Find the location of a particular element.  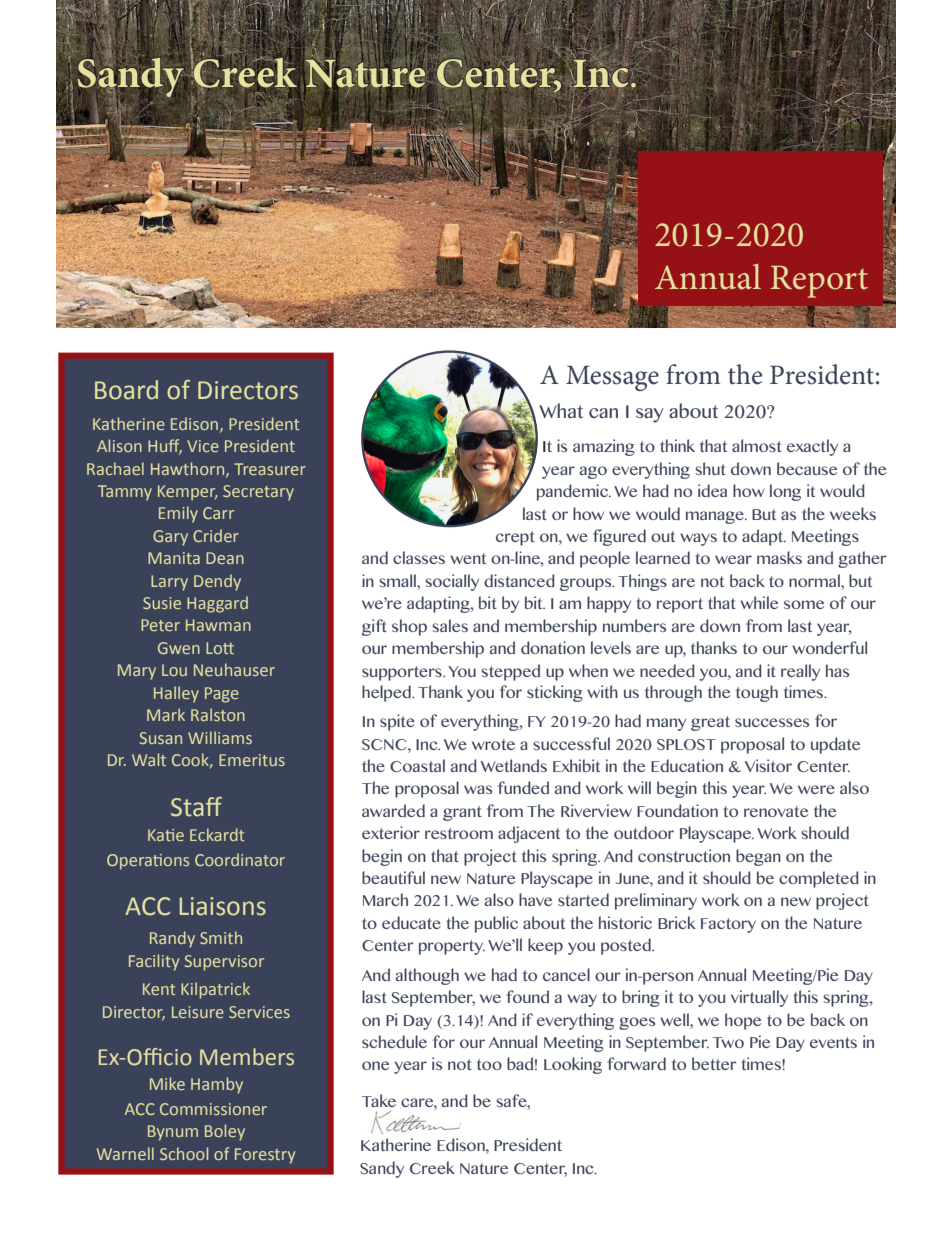

Board is located at coordinates (126, 390).
